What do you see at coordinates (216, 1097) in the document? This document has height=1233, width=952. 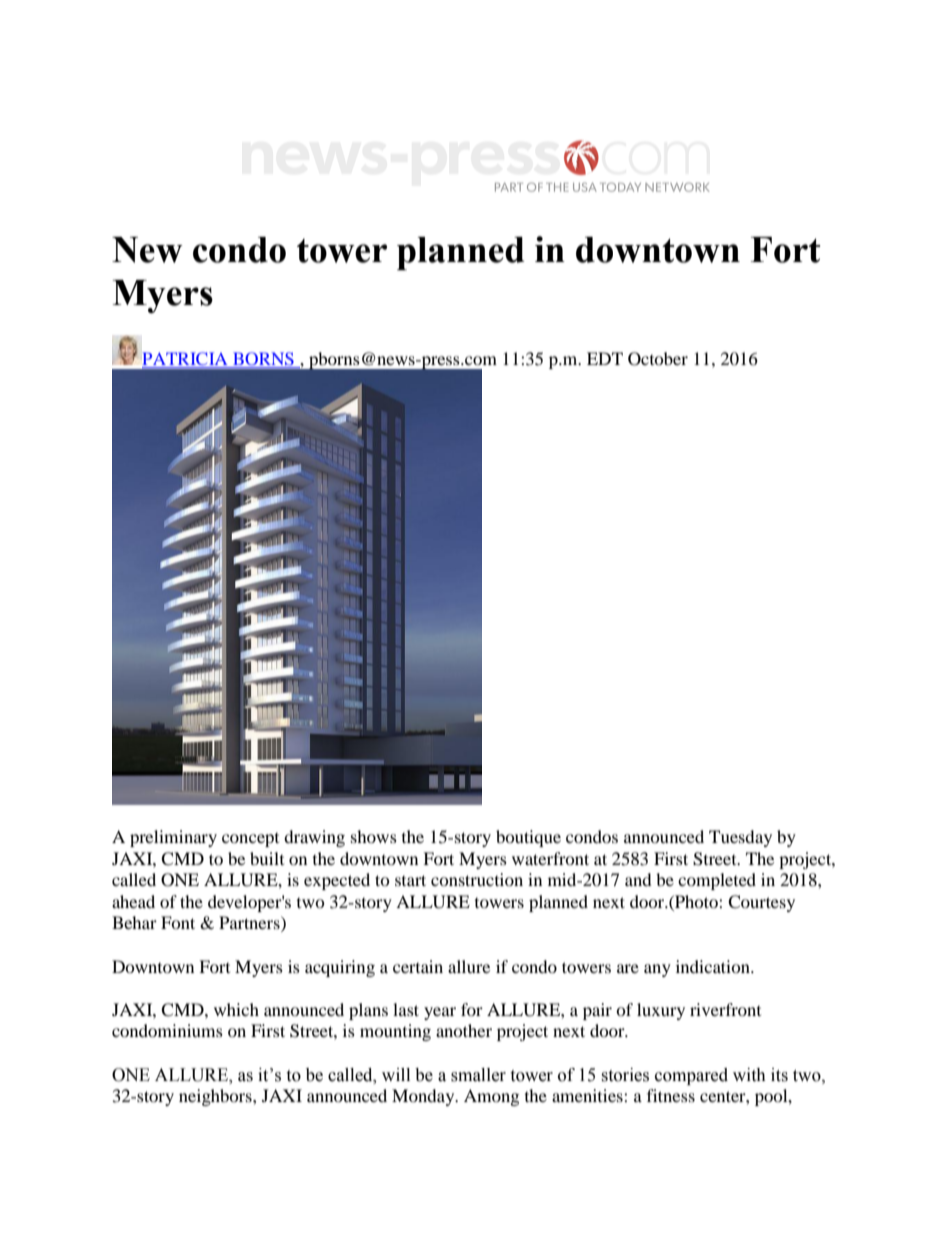 I see `neighbors` at bounding box center [216, 1097].
